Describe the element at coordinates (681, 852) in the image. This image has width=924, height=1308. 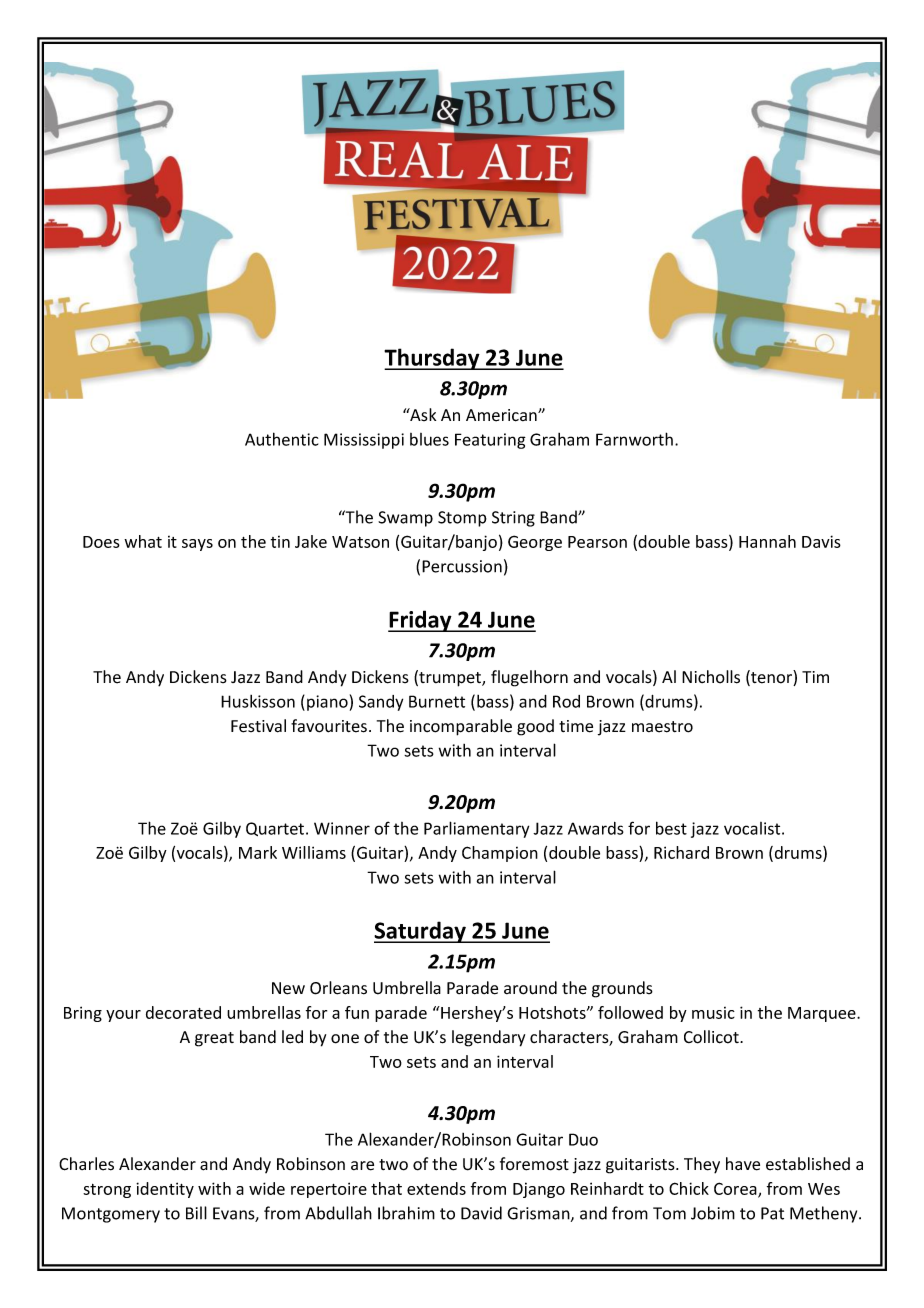
I see `Richard` at that location.
